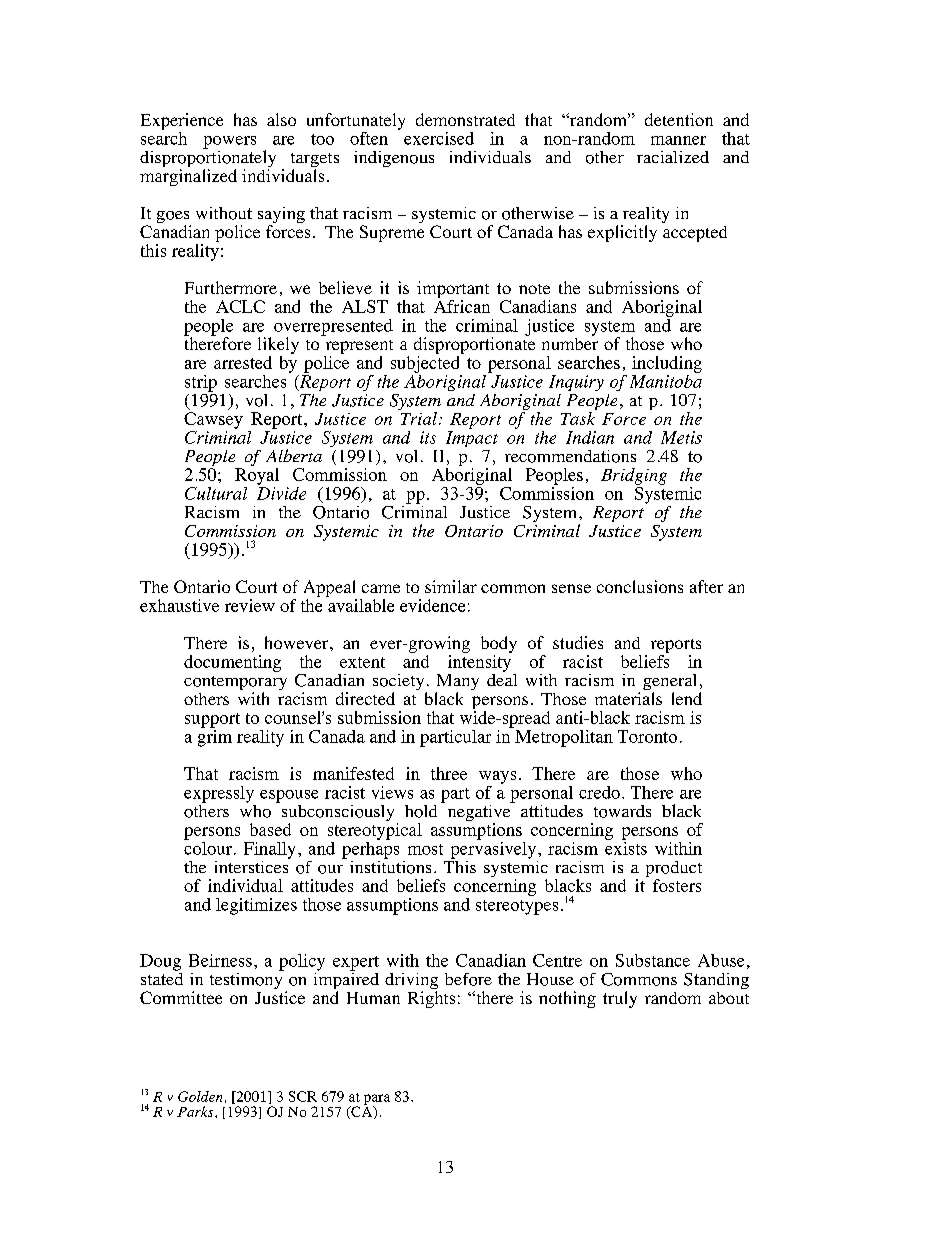 The height and width of the document is (1233, 952). What do you see at coordinates (620, 999) in the document?
I see `truly` at bounding box center [620, 999].
